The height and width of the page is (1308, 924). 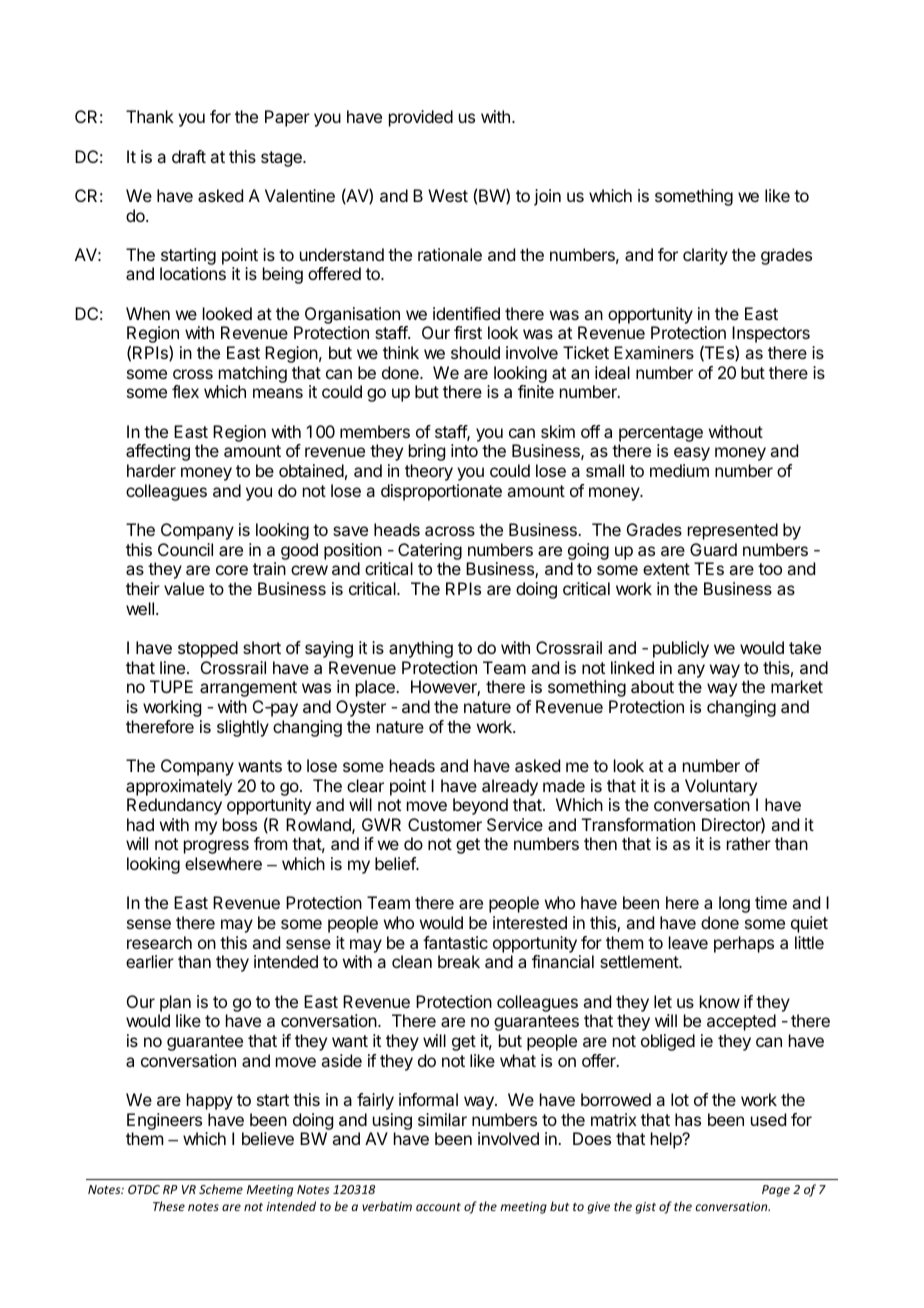 What do you see at coordinates (438, 1207) in the page?
I see `account` at bounding box center [438, 1207].
